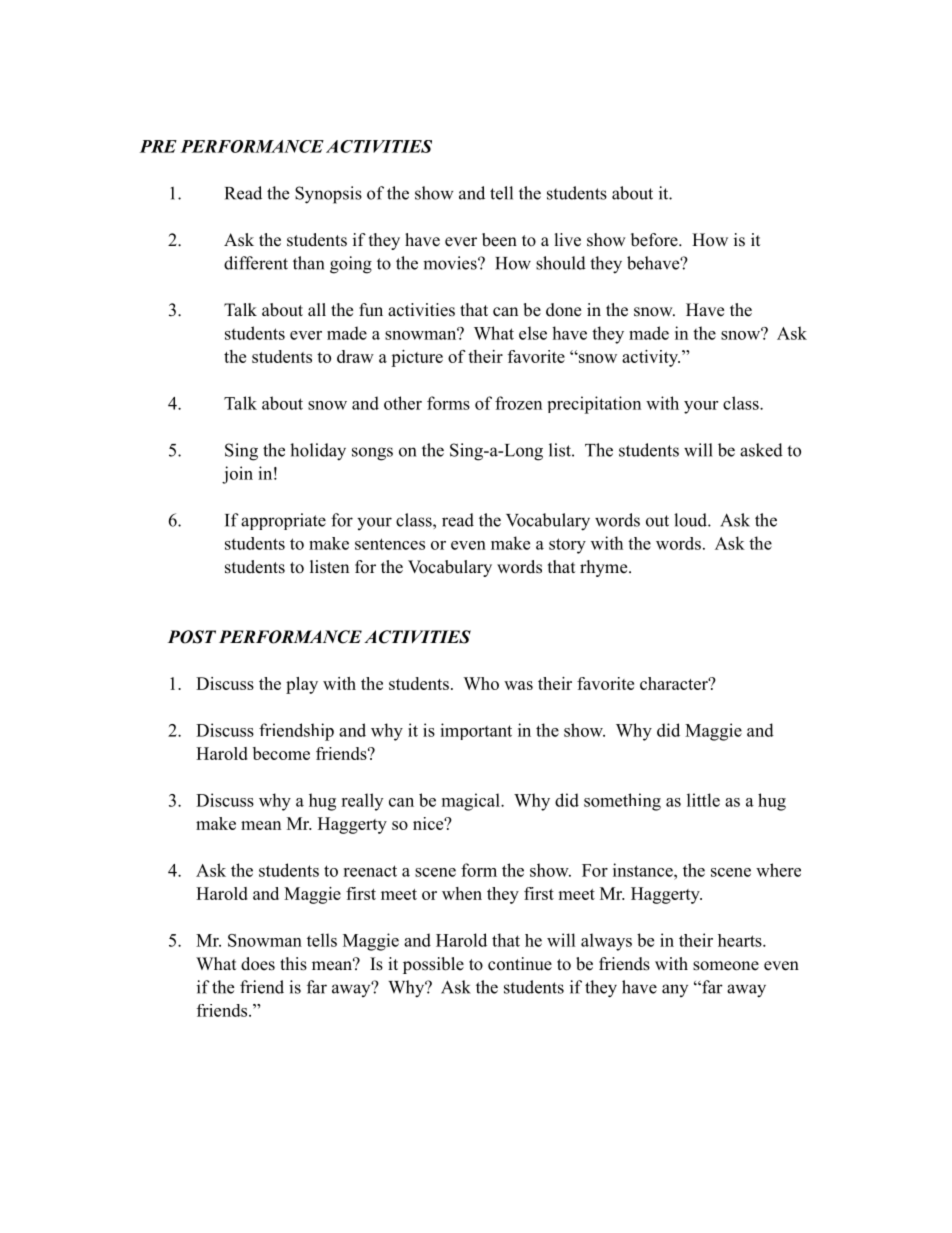  Describe the element at coordinates (567, 546) in the document. I see `story` at that location.
